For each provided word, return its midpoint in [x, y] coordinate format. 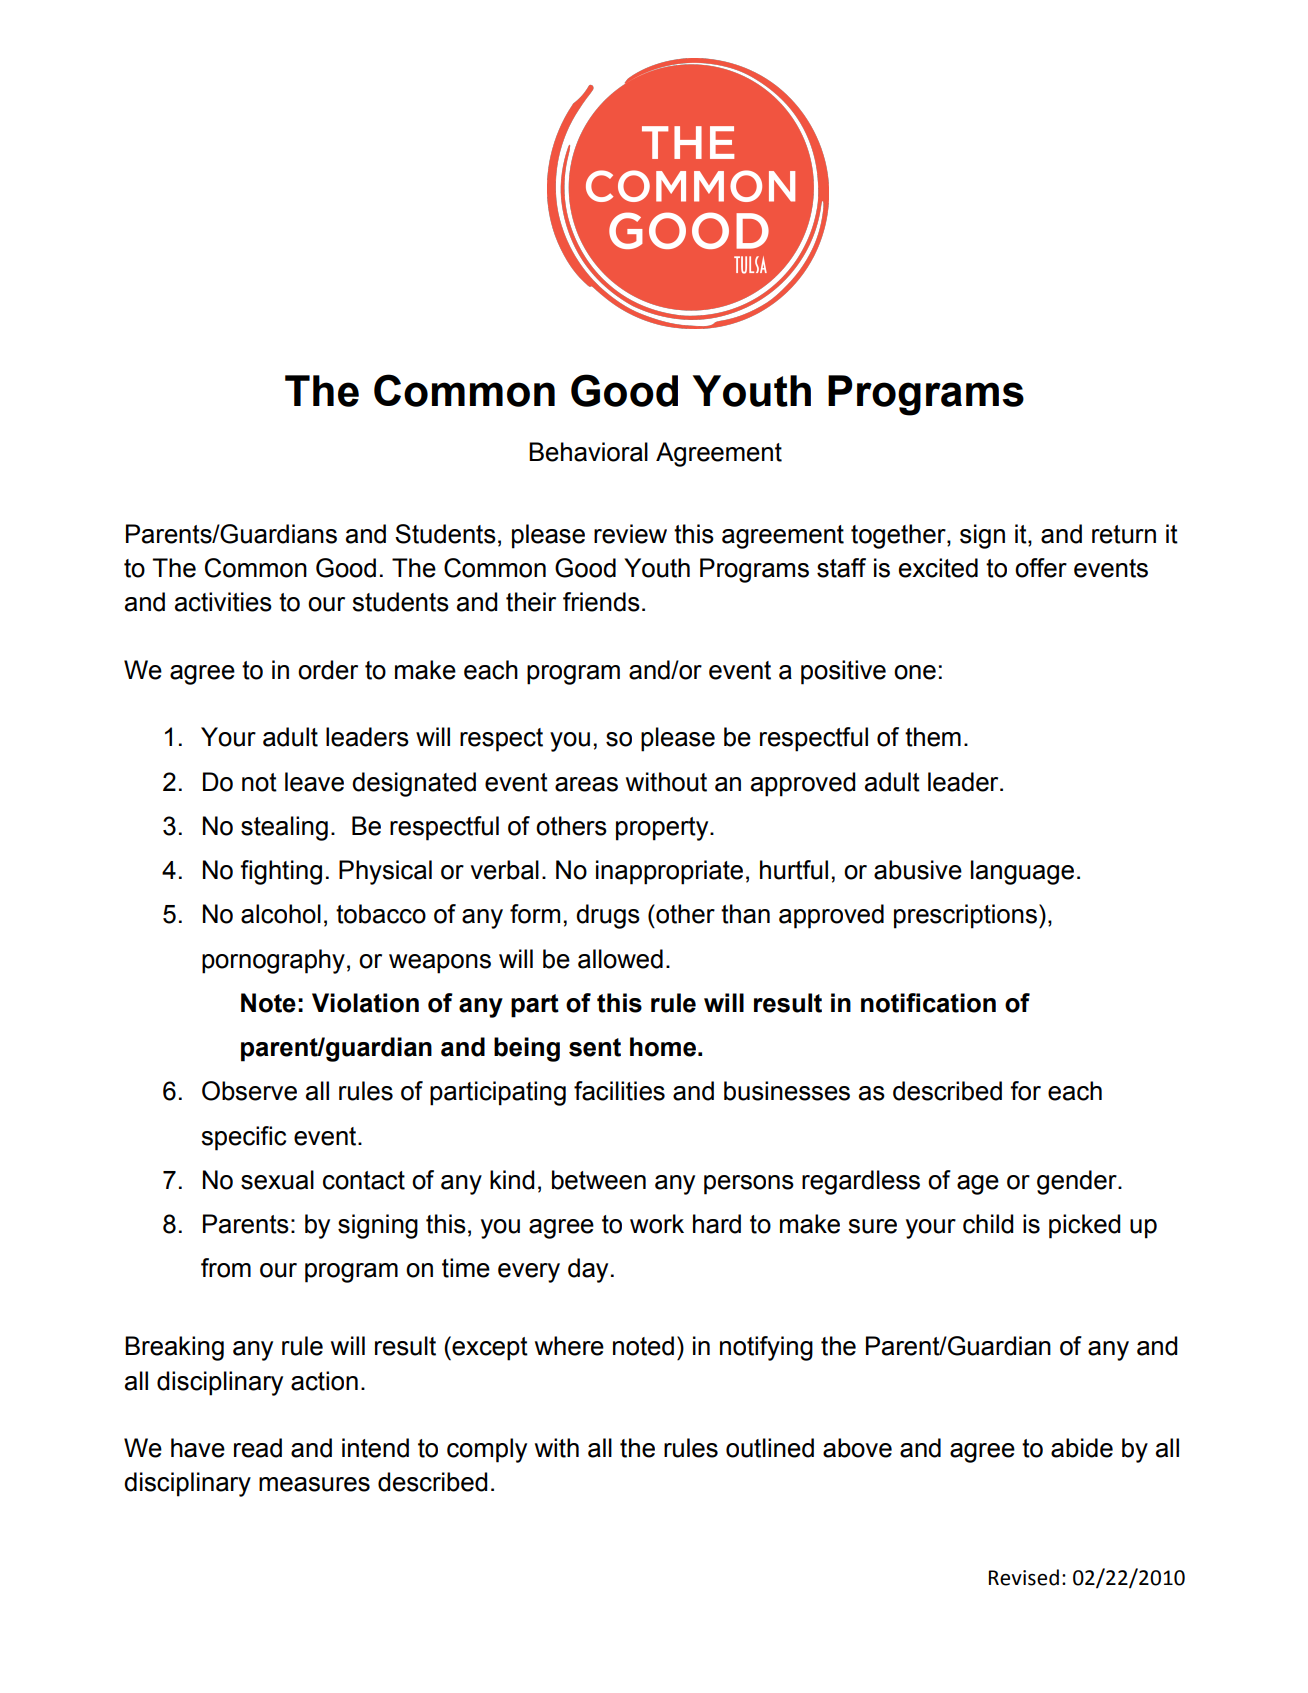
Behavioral [588, 452]
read [258, 1448]
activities [223, 602]
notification [928, 1003]
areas [586, 784]
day [588, 1270]
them [933, 737]
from [226, 1268]
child [988, 1224]
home [663, 1047]
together [899, 536]
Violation [365, 1003]
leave [314, 782]
